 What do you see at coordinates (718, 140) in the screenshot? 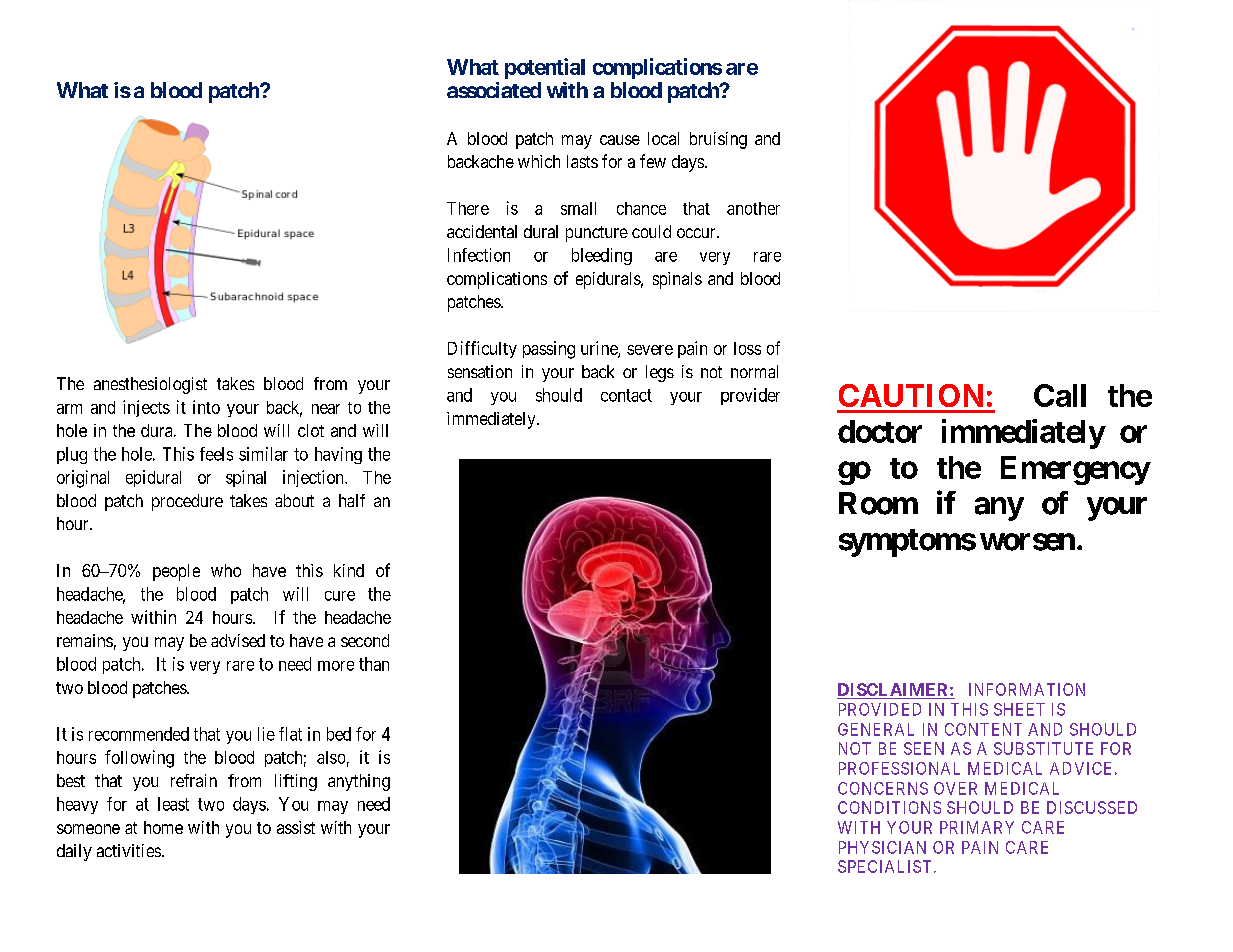
I see `bruising` at bounding box center [718, 140].
